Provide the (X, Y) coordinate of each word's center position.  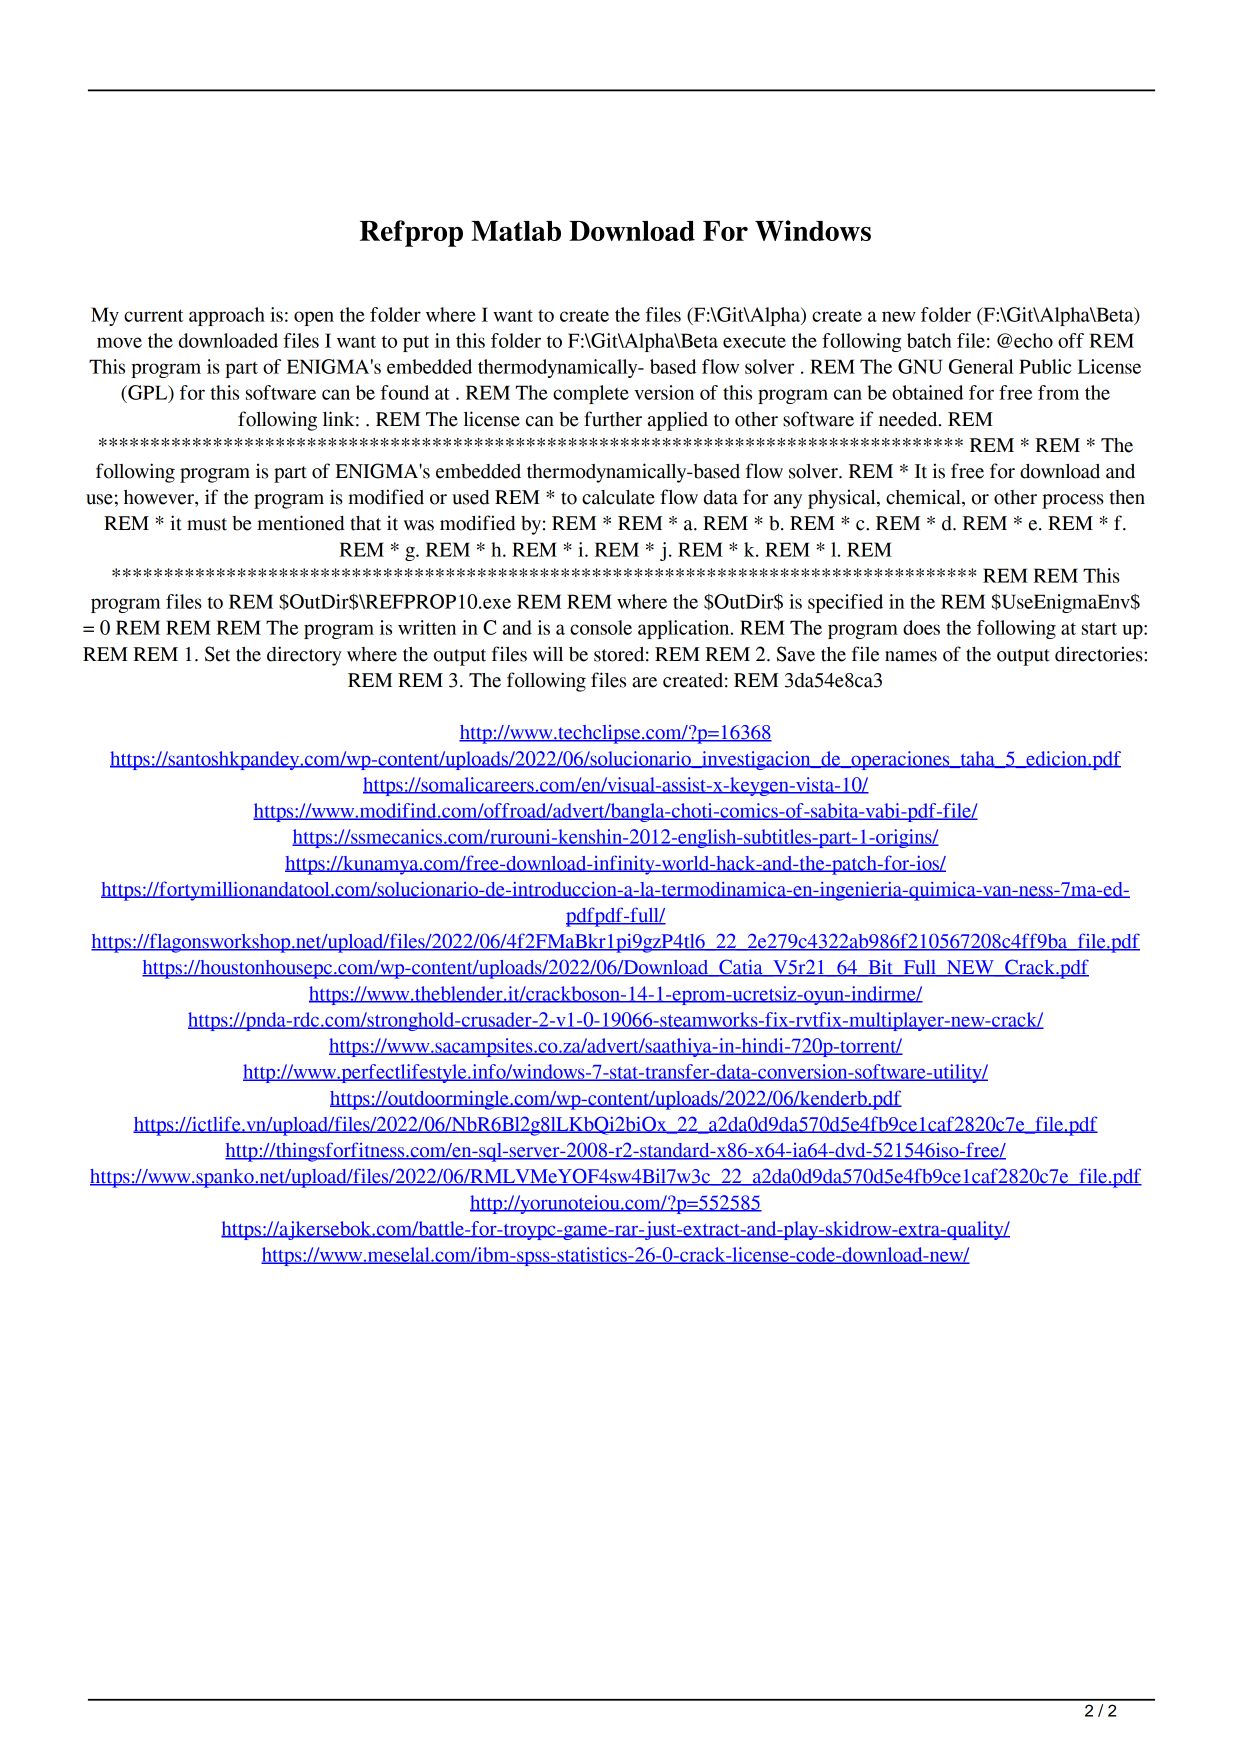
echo (1033, 340)
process (1073, 501)
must (207, 524)
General (981, 366)
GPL (148, 393)
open (314, 318)
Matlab (516, 231)
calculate (618, 497)
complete (591, 394)
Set (217, 654)
